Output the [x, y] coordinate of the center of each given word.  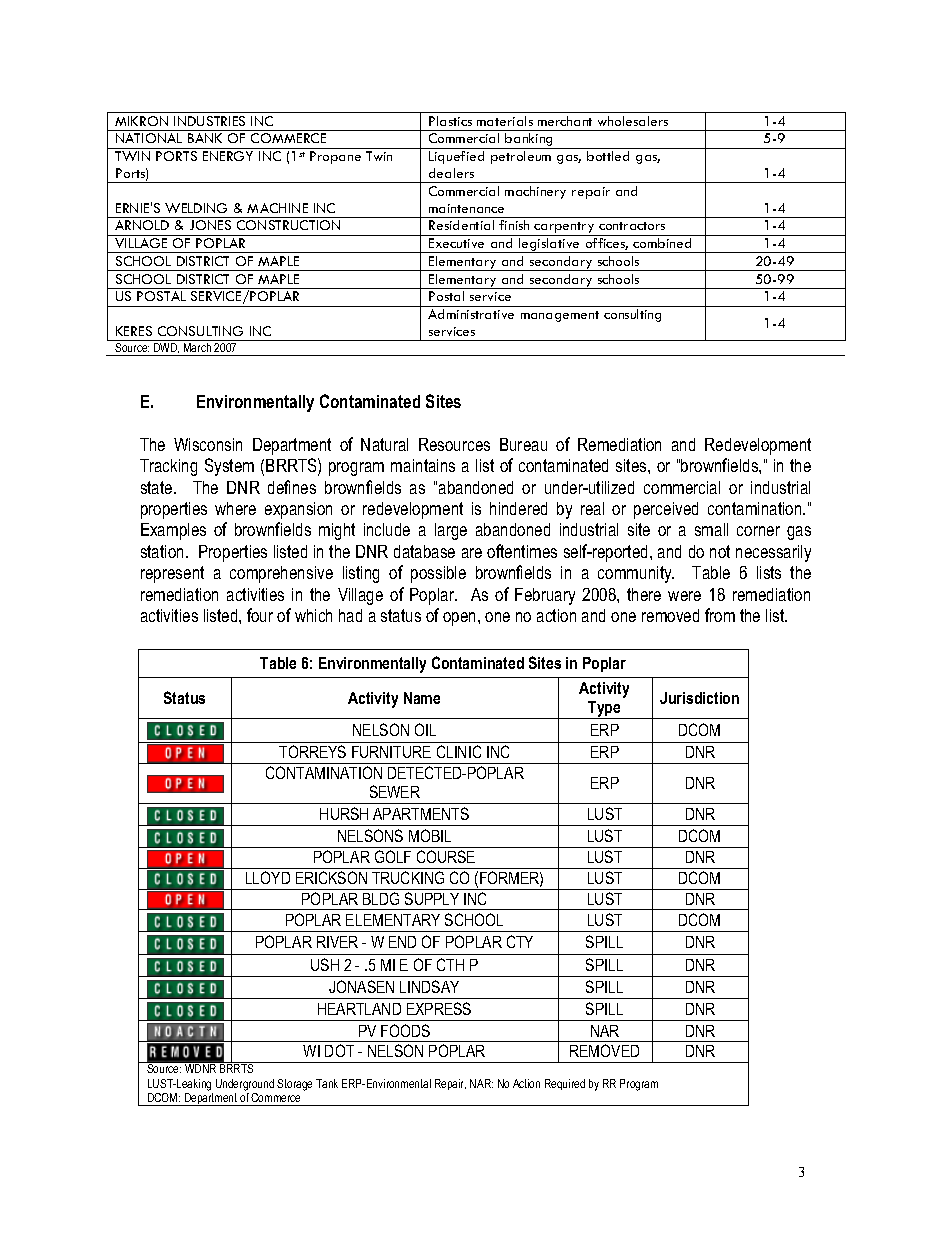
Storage [294, 1085]
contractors [632, 226]
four [260, 615]
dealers [451, 173]
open [461, 619]
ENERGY [228, 156]
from [720, 615]
